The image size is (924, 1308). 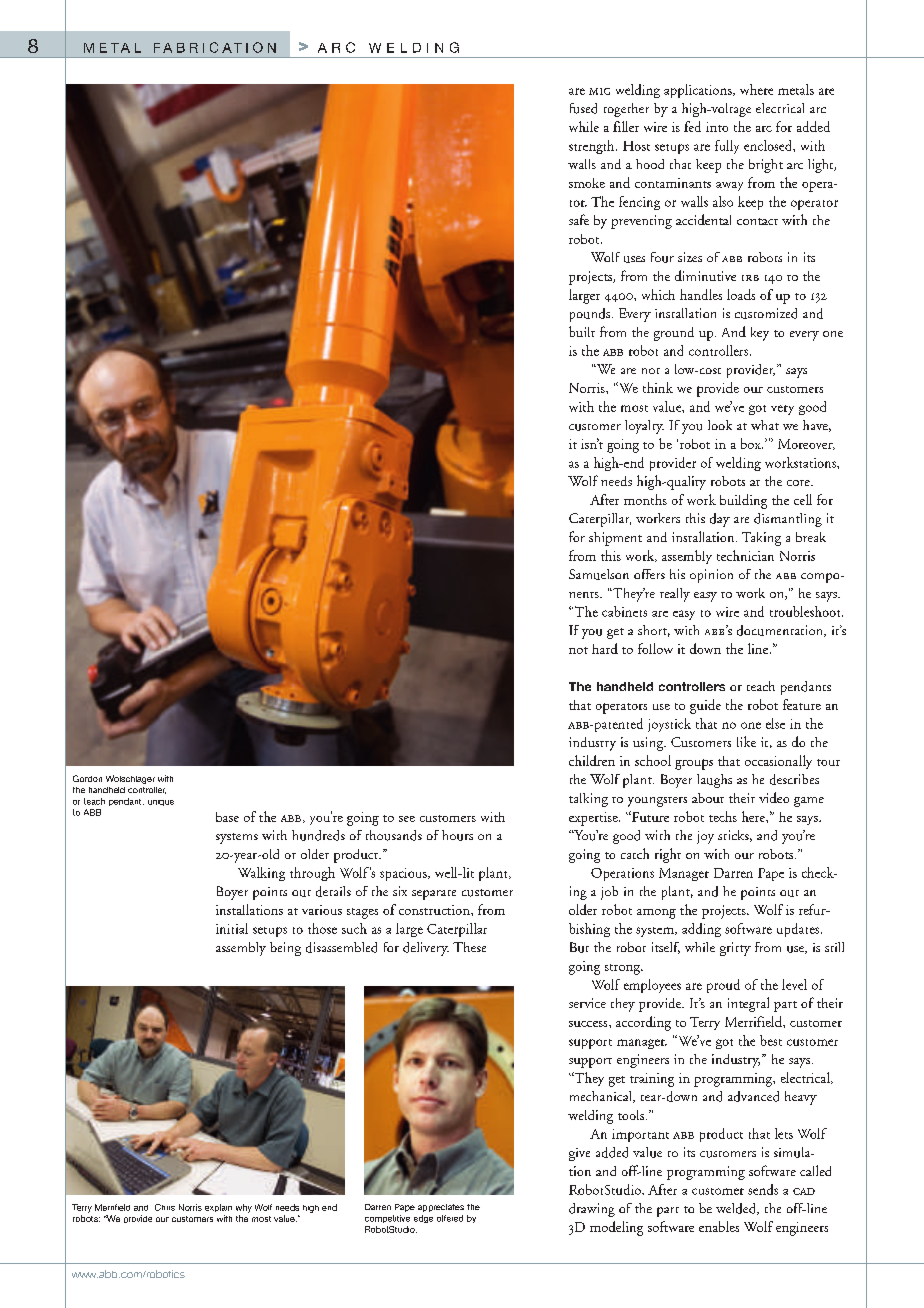 What do you see at coordinates (743, 501) in the image?
I see `building` at bounding box center [743, 501].
